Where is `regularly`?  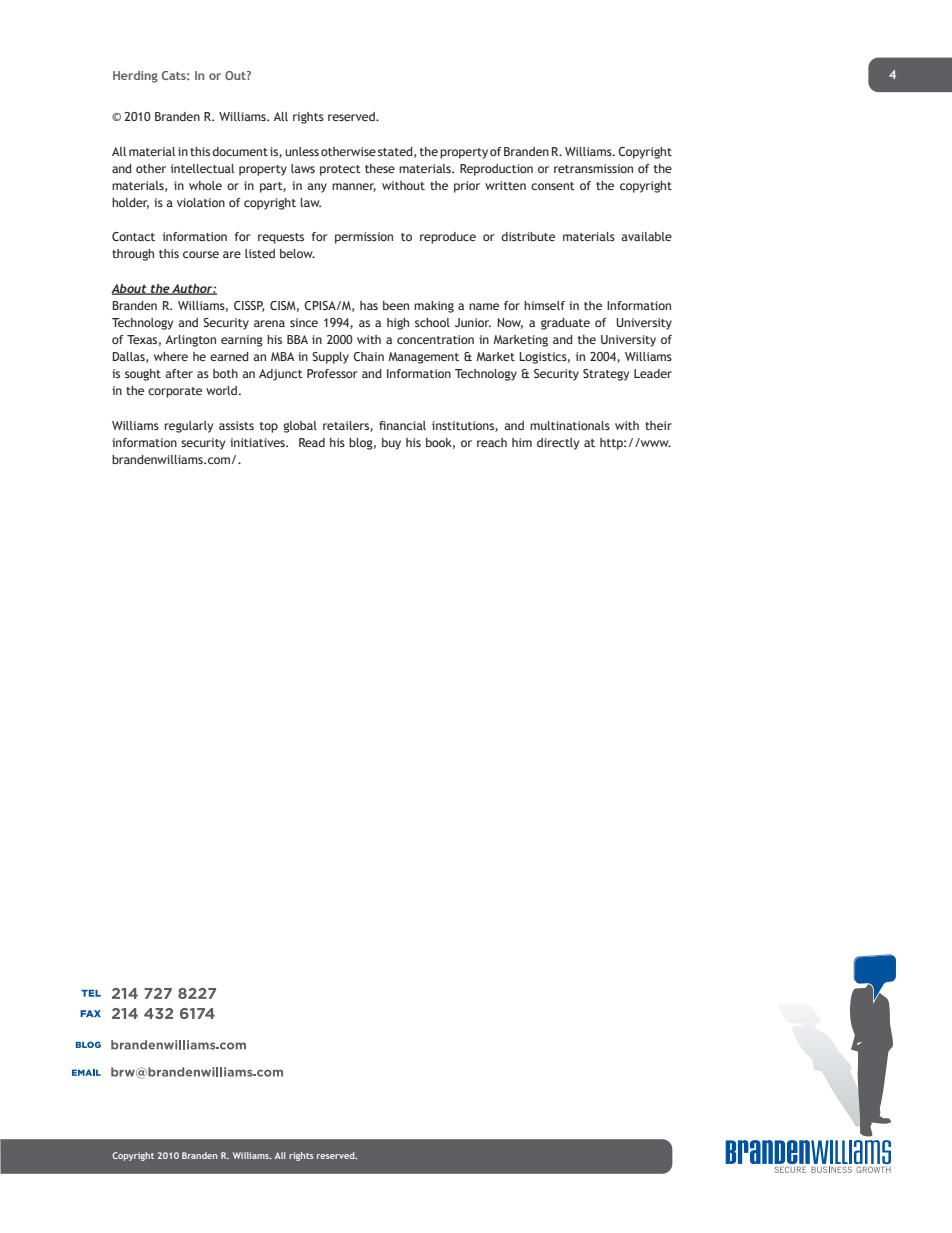 regularly is located at coordinates (189, 427).
